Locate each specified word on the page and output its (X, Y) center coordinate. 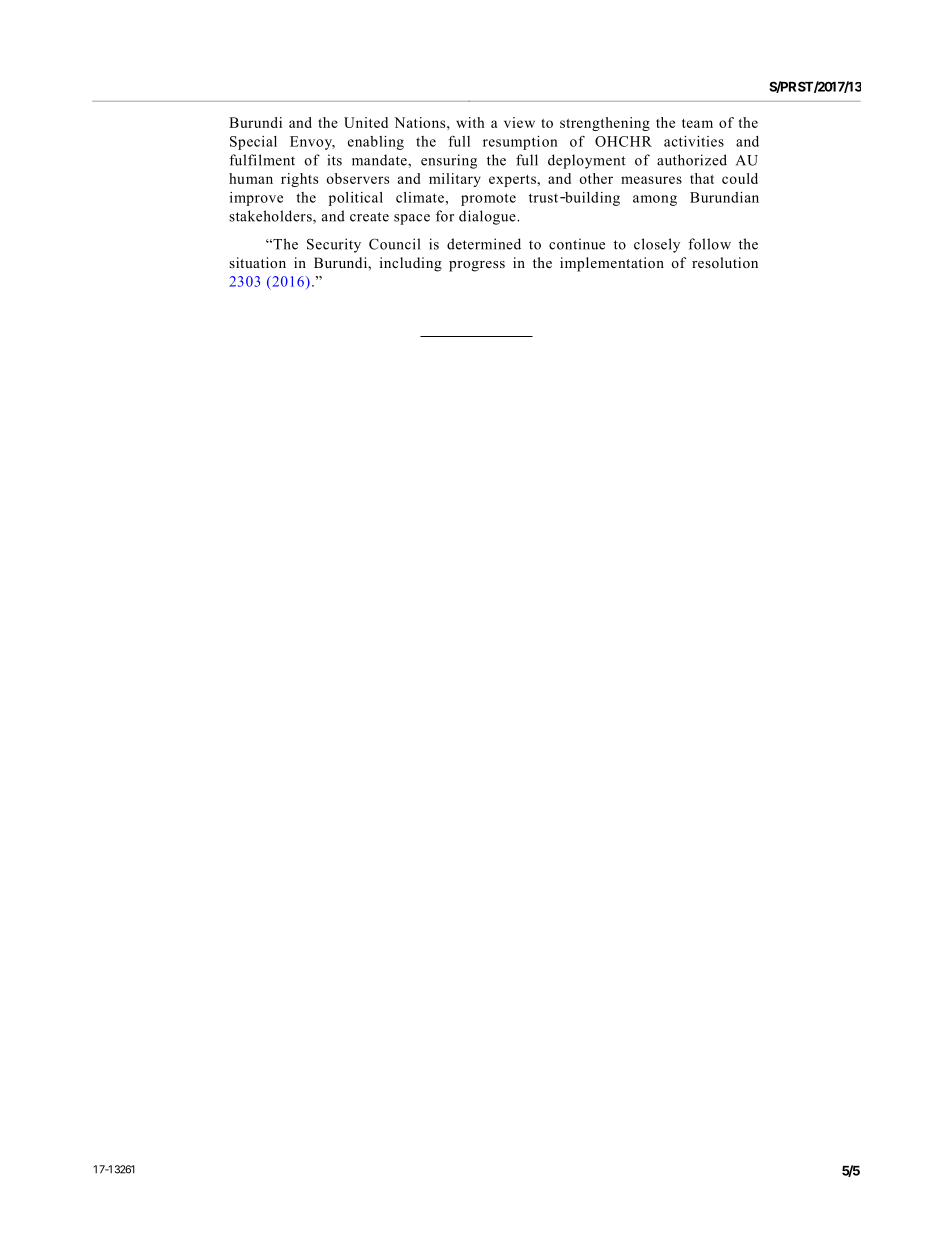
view (519, 122)
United (366, 122)
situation (257, 262)
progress (477, 266)
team (697, 123)
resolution (725, 262)
